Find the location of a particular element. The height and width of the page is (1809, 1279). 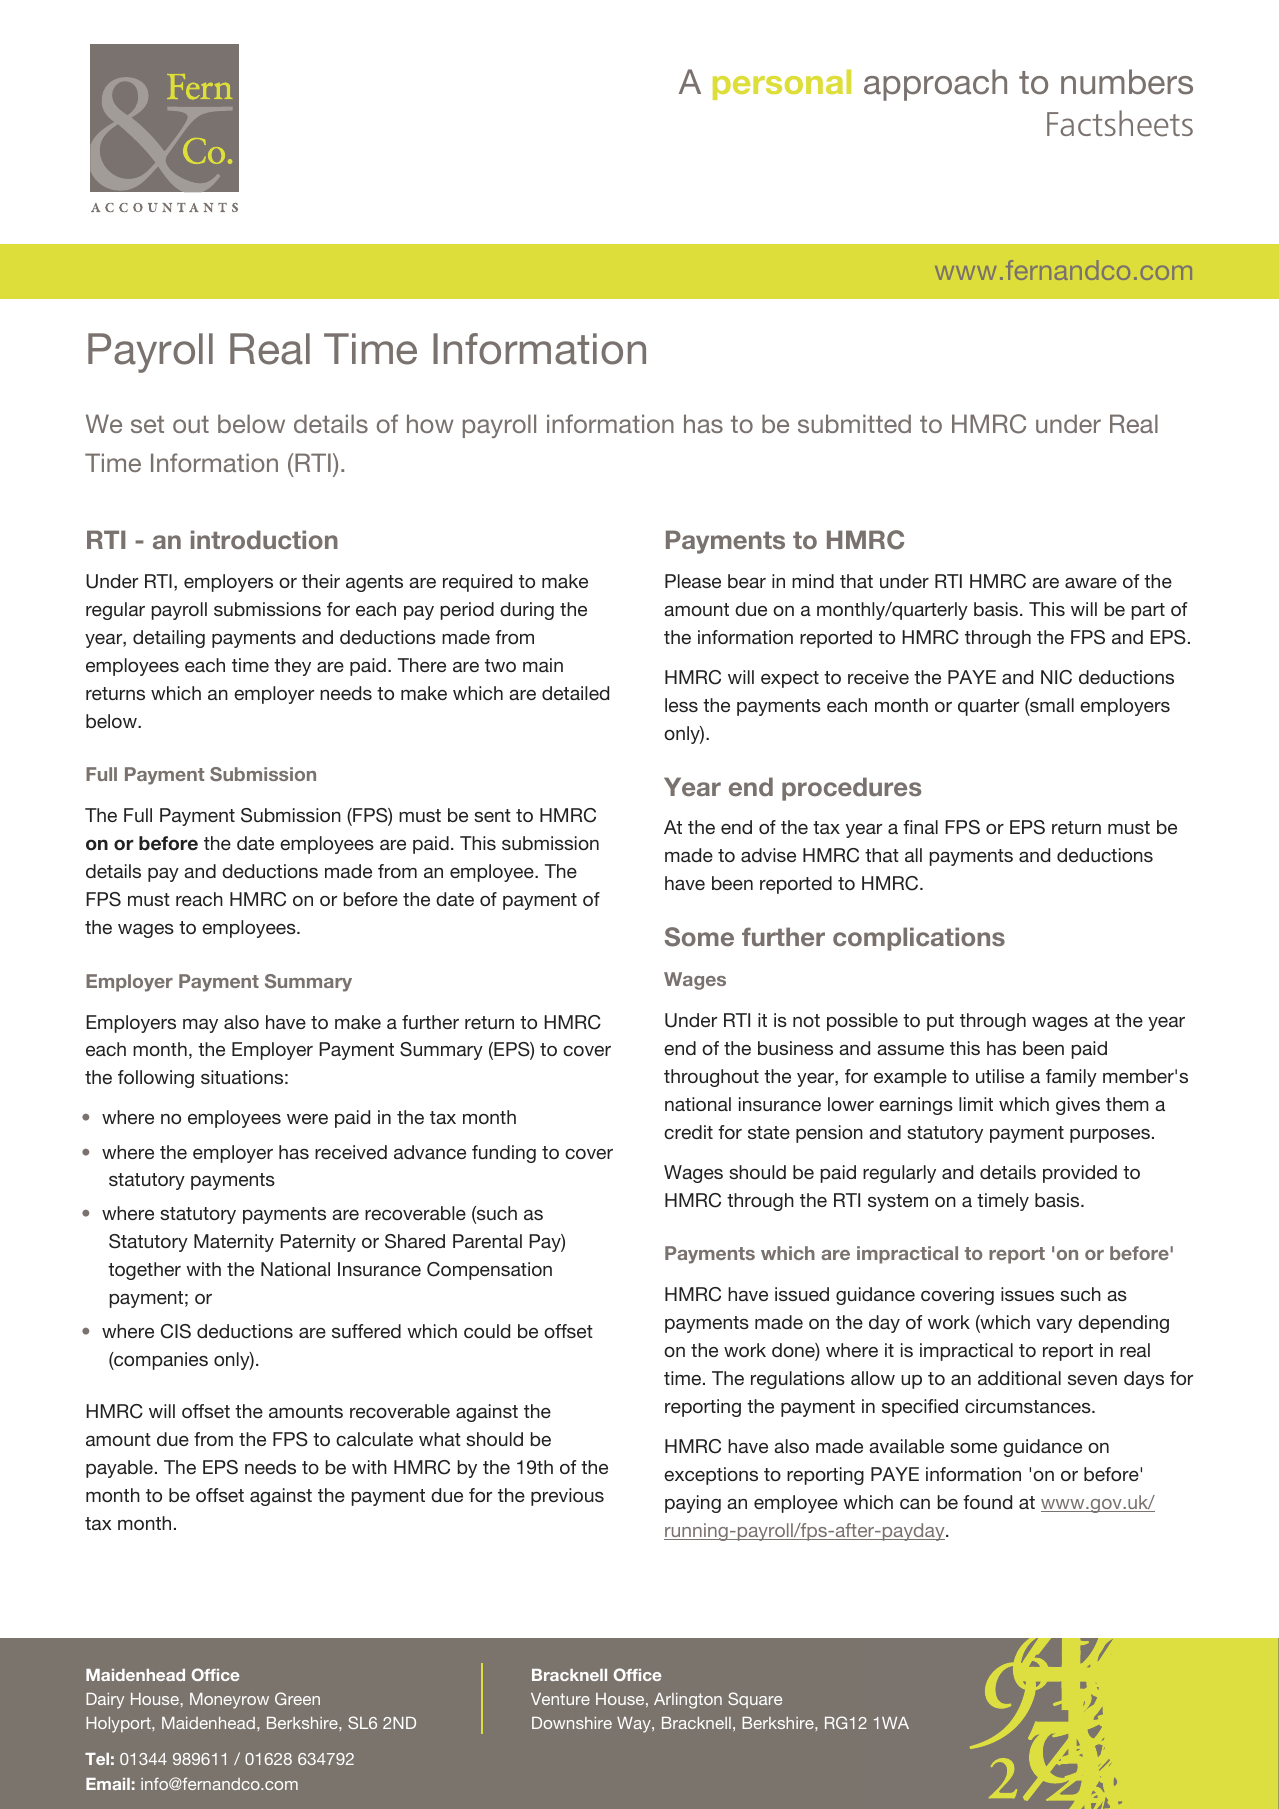

how is located at coordinates (430, 423).
